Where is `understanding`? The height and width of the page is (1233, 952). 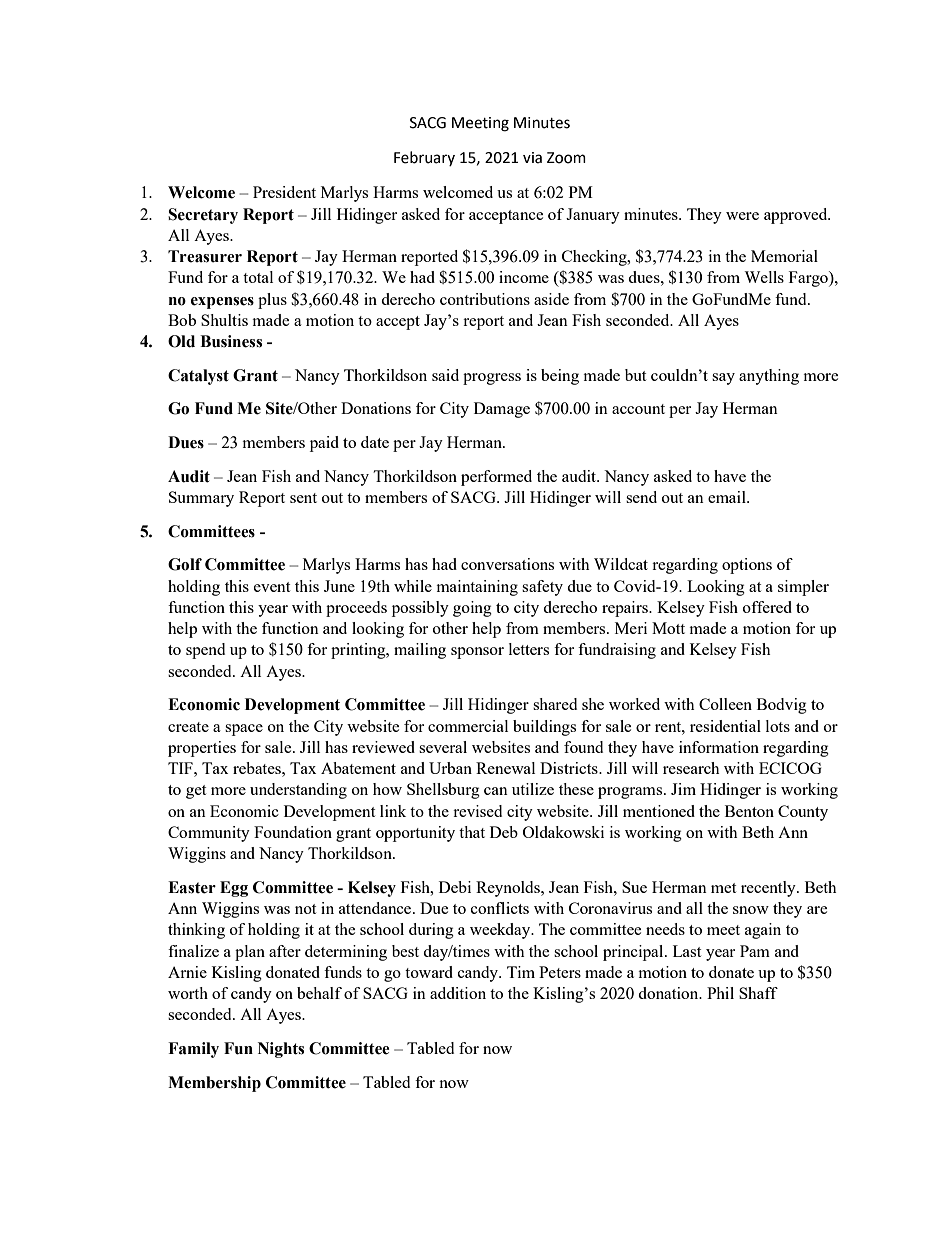 understanding is located at coordinates (298, 791).
